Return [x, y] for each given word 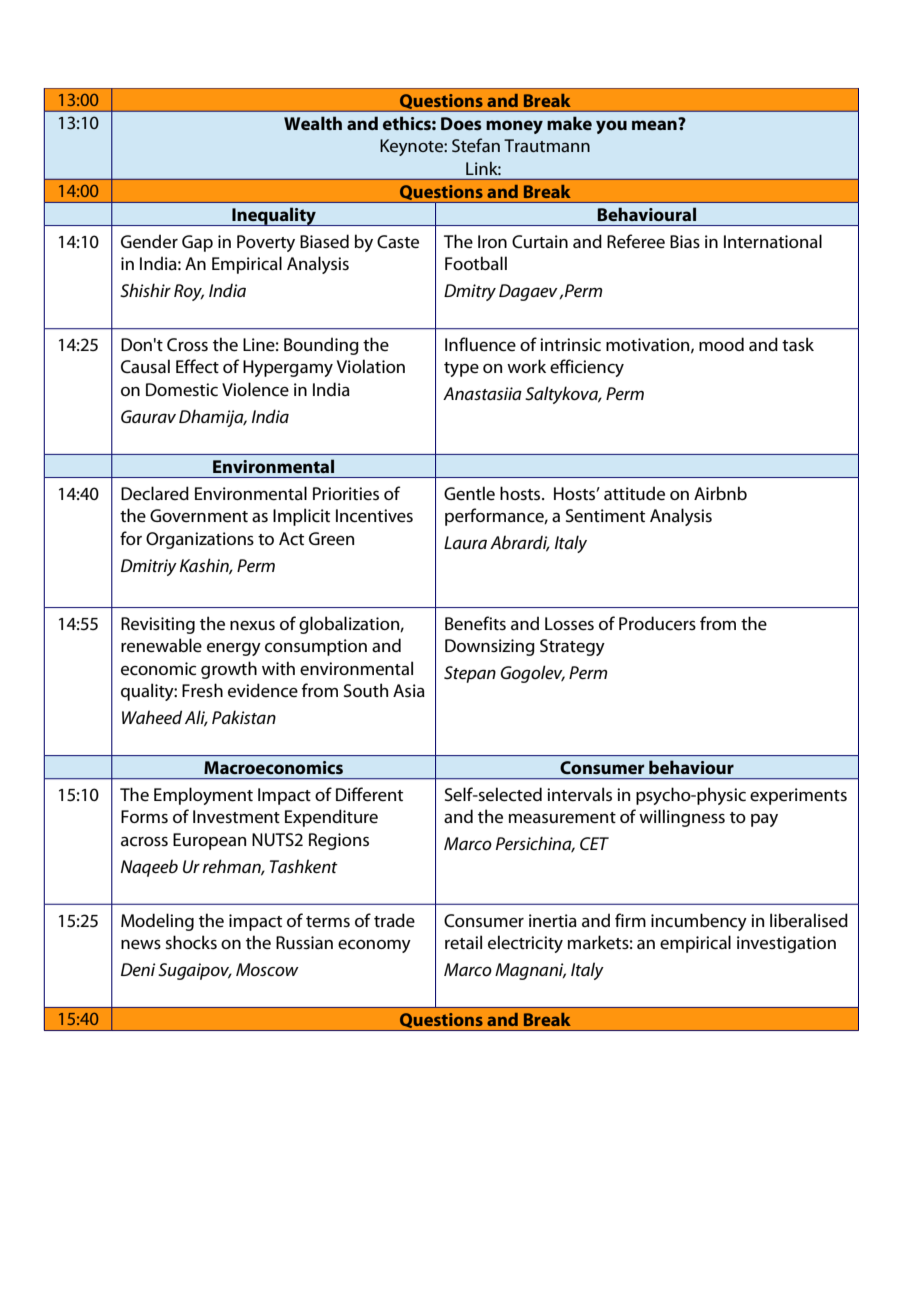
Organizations [200, 540]
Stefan [476, 145]
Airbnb [720, 493]
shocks [191, 942]
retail [463, 942]
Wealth [313, 123]
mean [655, 124]
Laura [465, 542]
